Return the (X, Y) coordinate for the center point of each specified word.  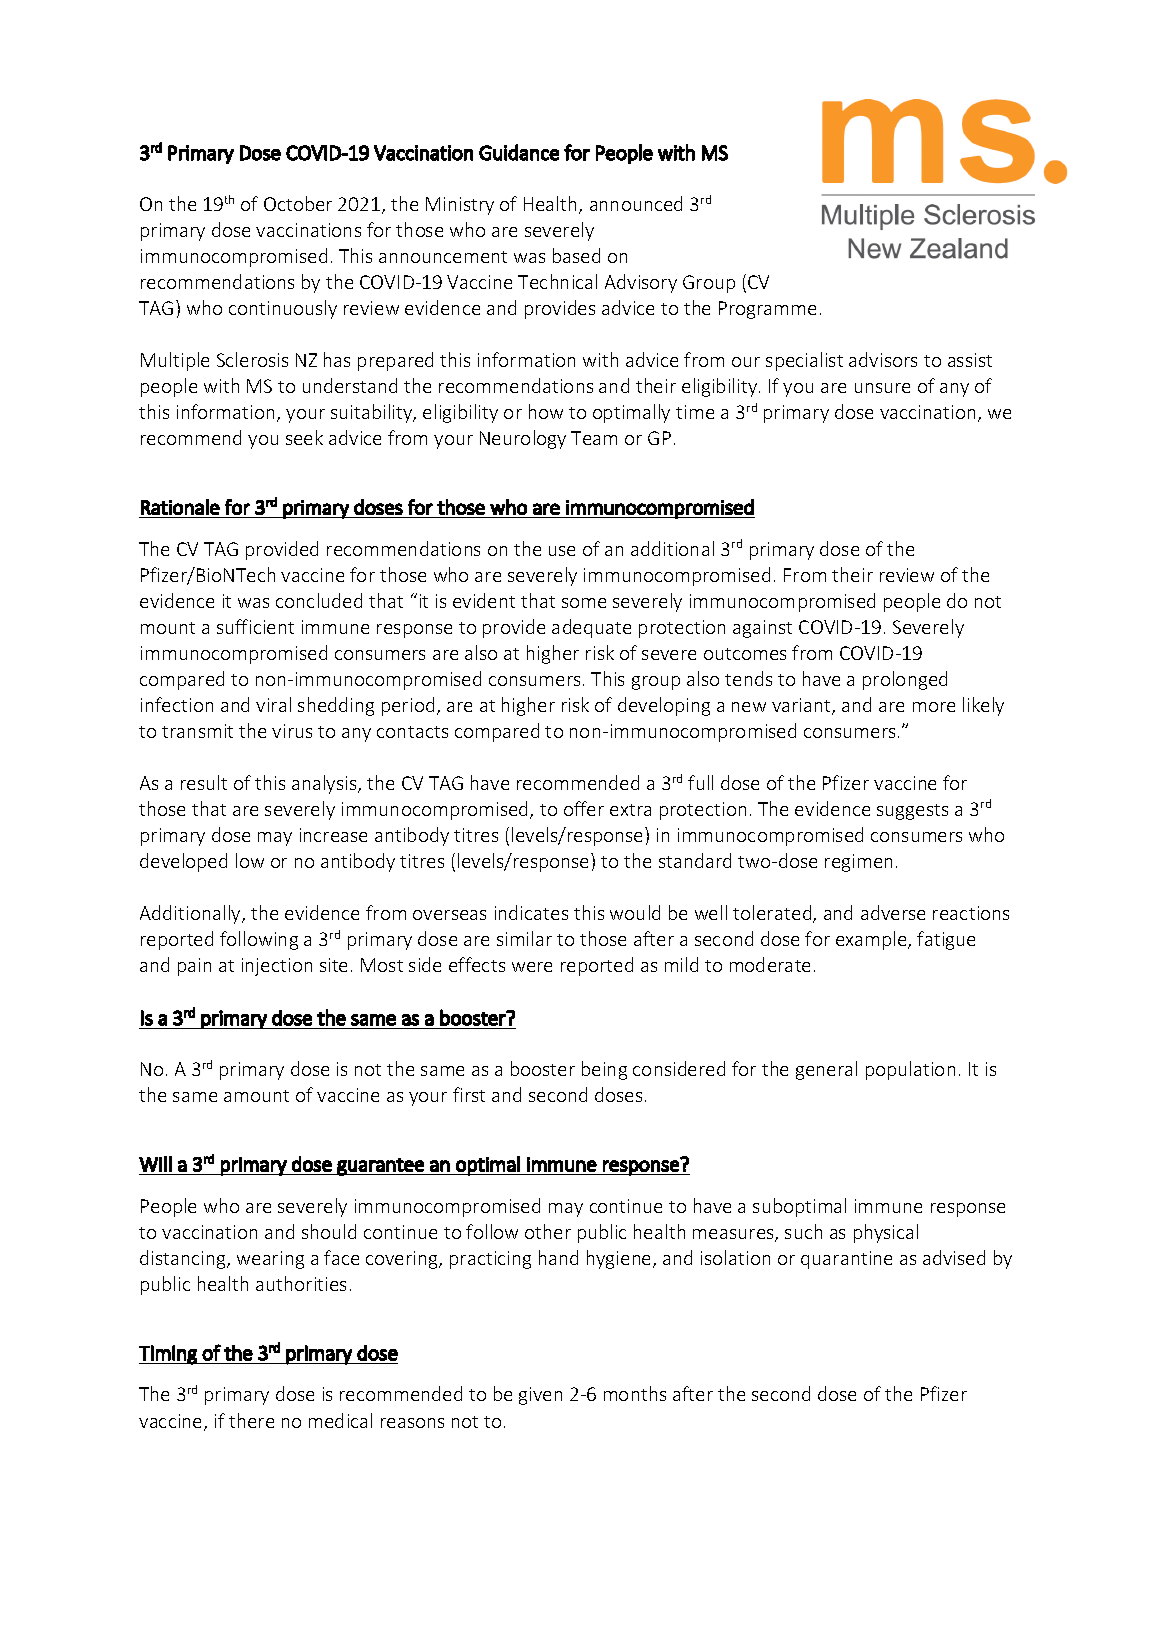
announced (636, 203)
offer (584, 808)
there (251, 1420)
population (910, 1070)
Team (594, 438)
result (204, 782)
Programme (767, 310)
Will (155, 1164)
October (298, 203)
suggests (912, 812)
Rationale (180, 507)
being (604, 1070)
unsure (882, 388)
